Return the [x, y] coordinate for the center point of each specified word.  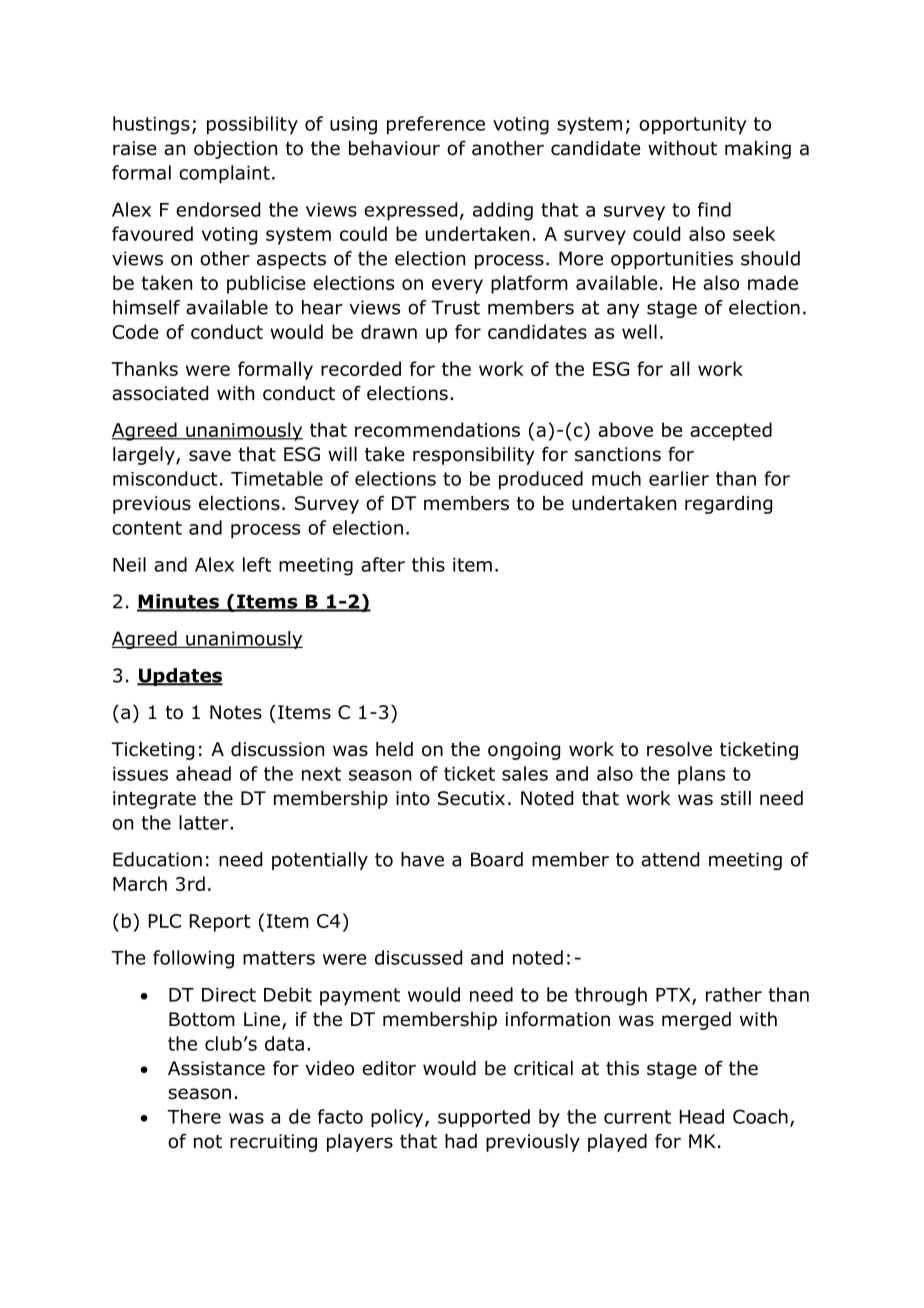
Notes [236, 712]
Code [135, 331]
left [257, 564]
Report [220, 923]
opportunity [693, 126]
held [394, 749]
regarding [728, 505]
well [639, 331]
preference [436, 125]
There [194, 1116]
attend [670, 859]
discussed [418, 957]
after [383, 564]
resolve [679, 749]
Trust [455, 307]
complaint [224, 174]
